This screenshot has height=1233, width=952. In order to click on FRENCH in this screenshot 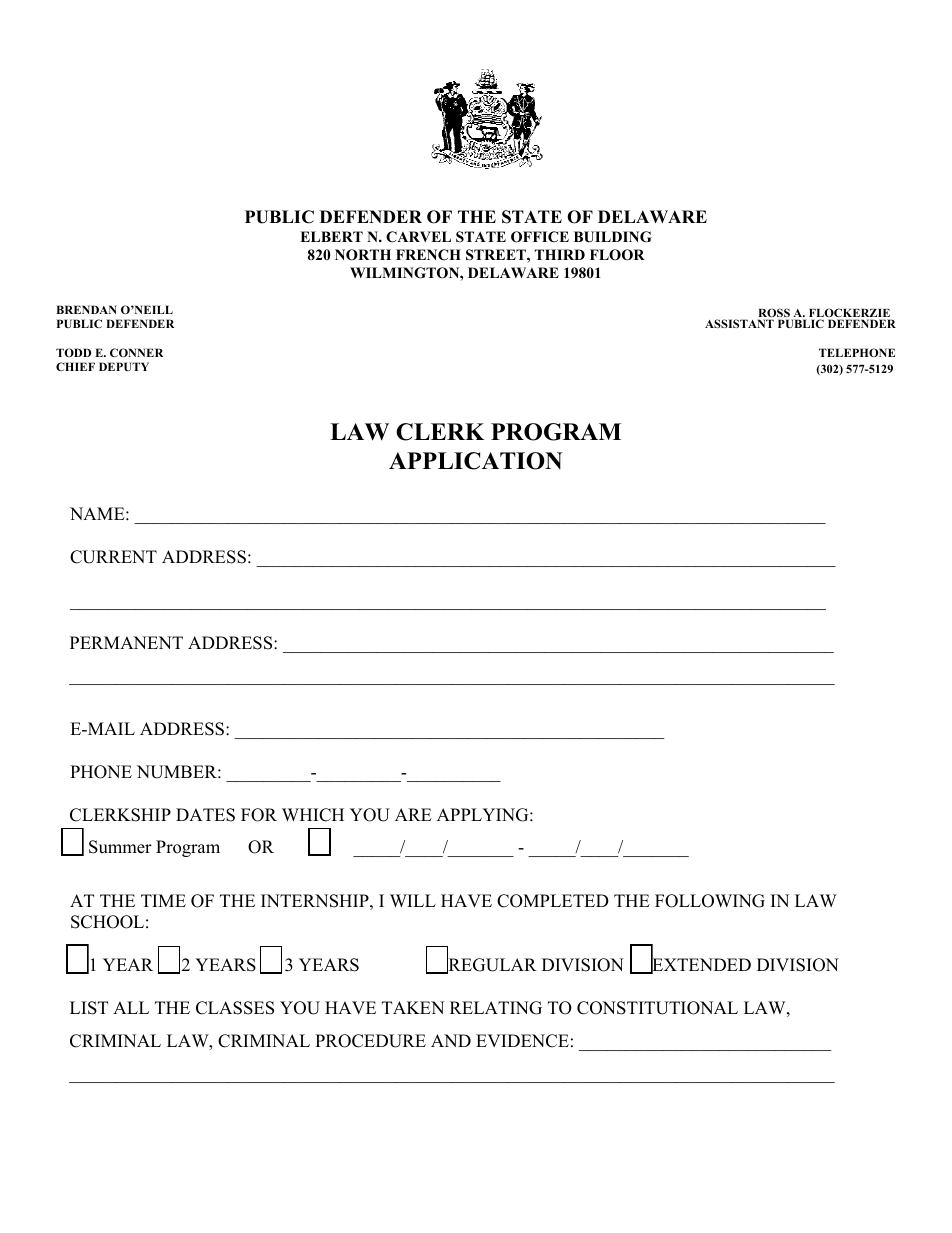, I will do `click(428, 255)`.
